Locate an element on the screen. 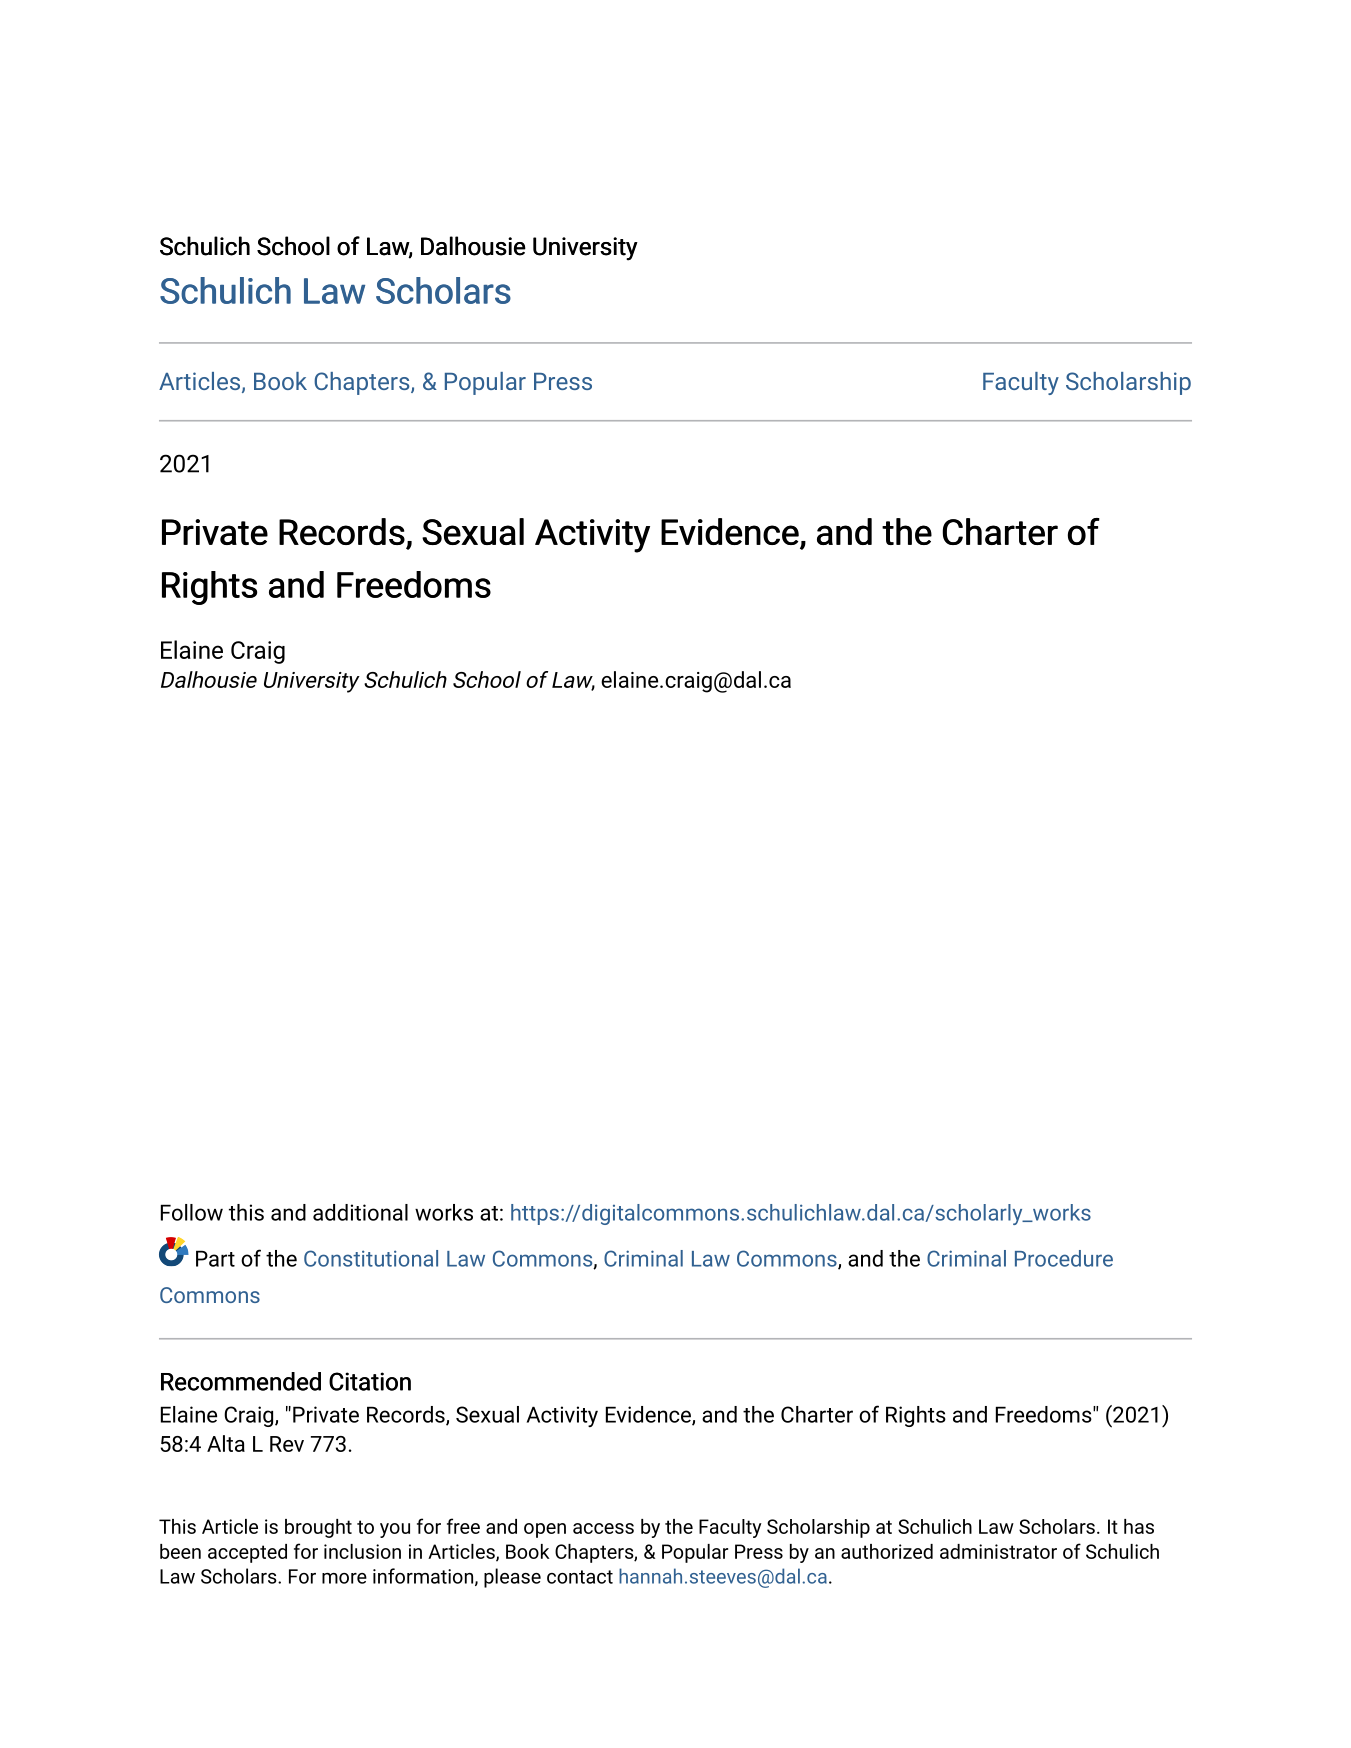  Procedure is located at coordinates (1064, 1258).
